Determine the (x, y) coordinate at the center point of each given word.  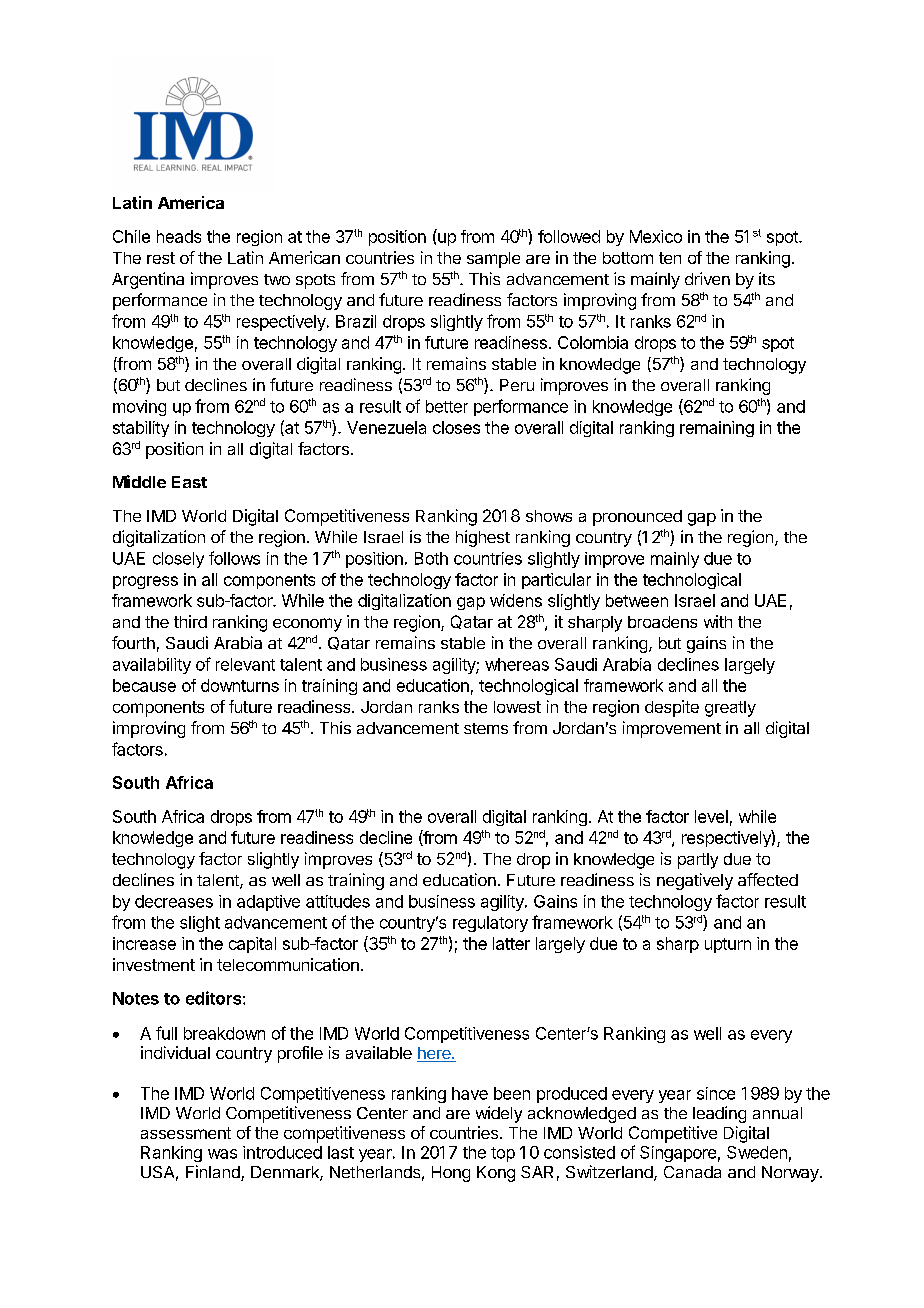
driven (707, 278)
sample (493, 260)
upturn (728, 945)
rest (161, 258)
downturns (240, 685)
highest (483, 538)
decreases (174, 901)
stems (486, 728)
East (189, 482)
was (222, 1154)
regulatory (490, 924)
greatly (730, 709)
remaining (717, 429)
